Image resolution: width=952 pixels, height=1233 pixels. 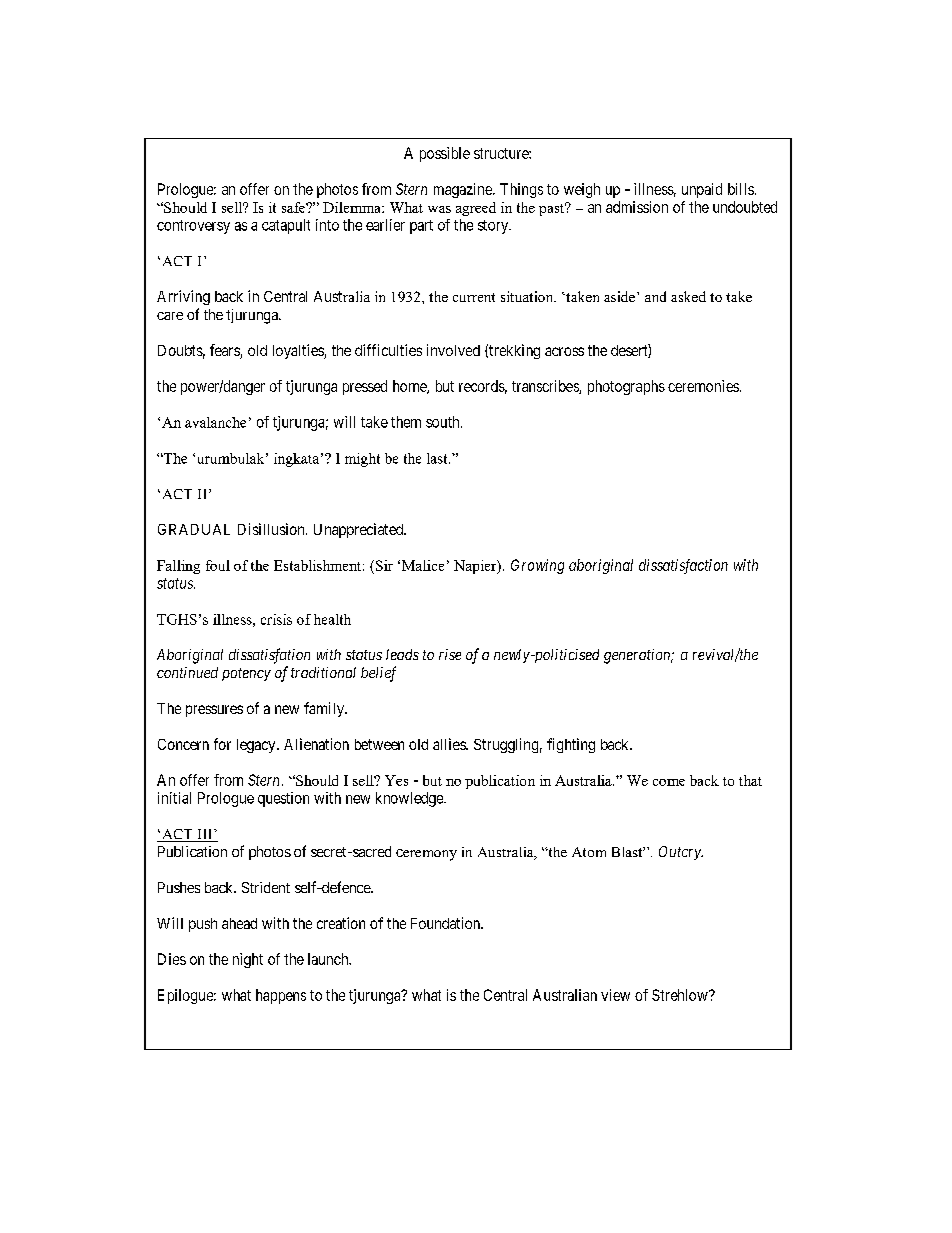 I want to click on legacy, so click(x=257, y=746).
